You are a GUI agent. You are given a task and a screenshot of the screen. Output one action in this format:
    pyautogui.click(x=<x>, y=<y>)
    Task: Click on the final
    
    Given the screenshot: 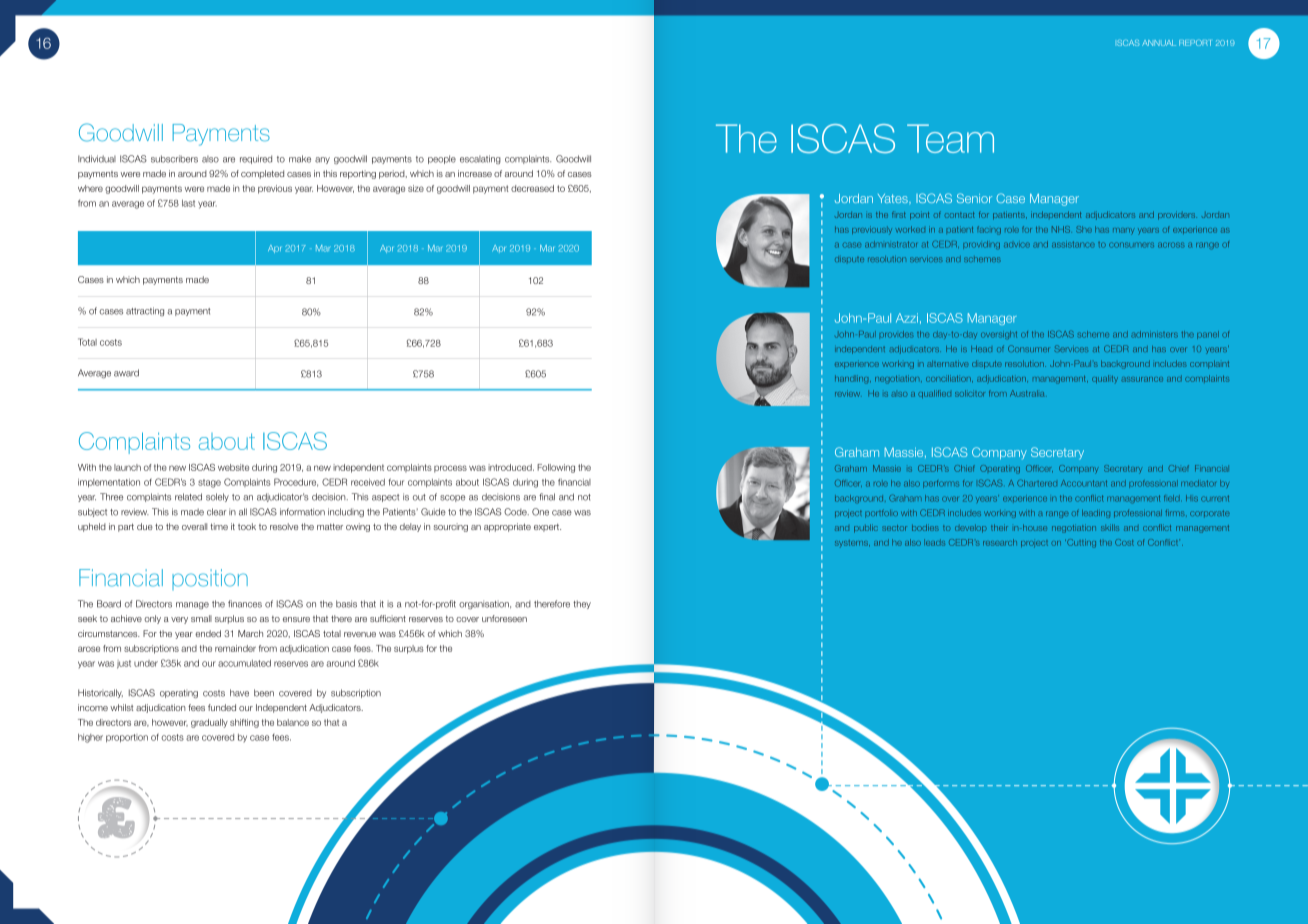 What is the action you would take?
    pyautogui.click(x=547, y=497)
